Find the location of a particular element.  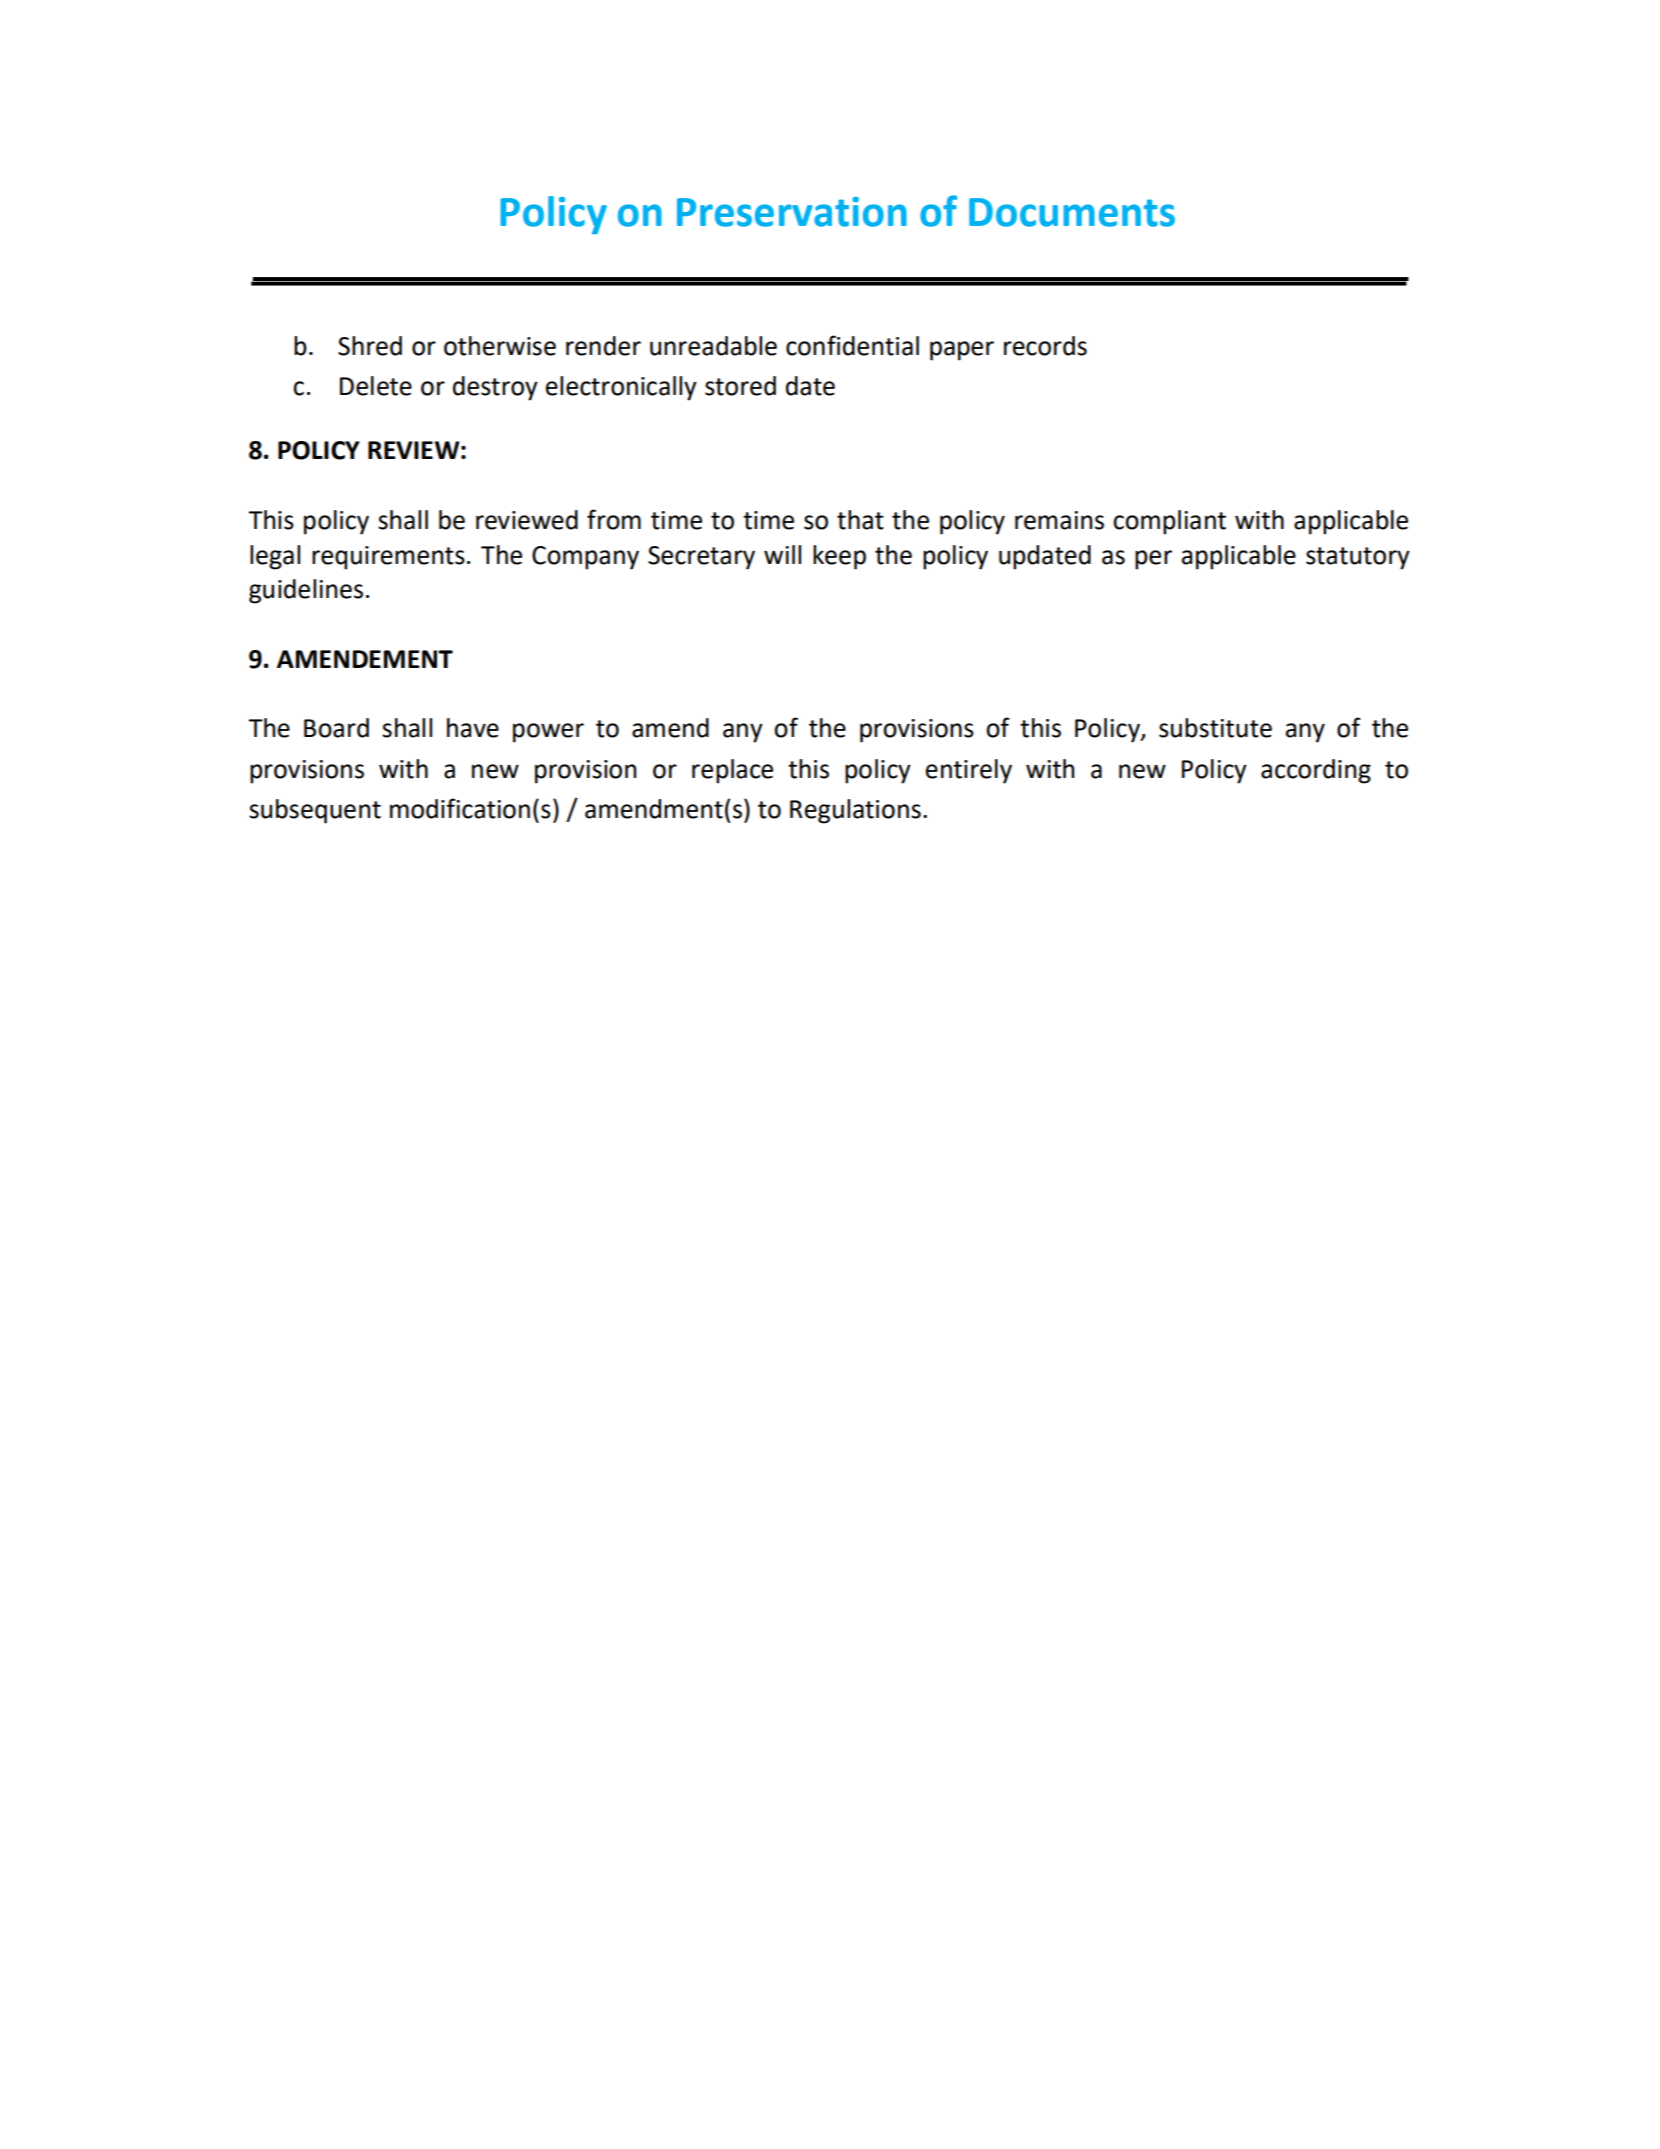

requirements is located at coordinates (388, 558).
